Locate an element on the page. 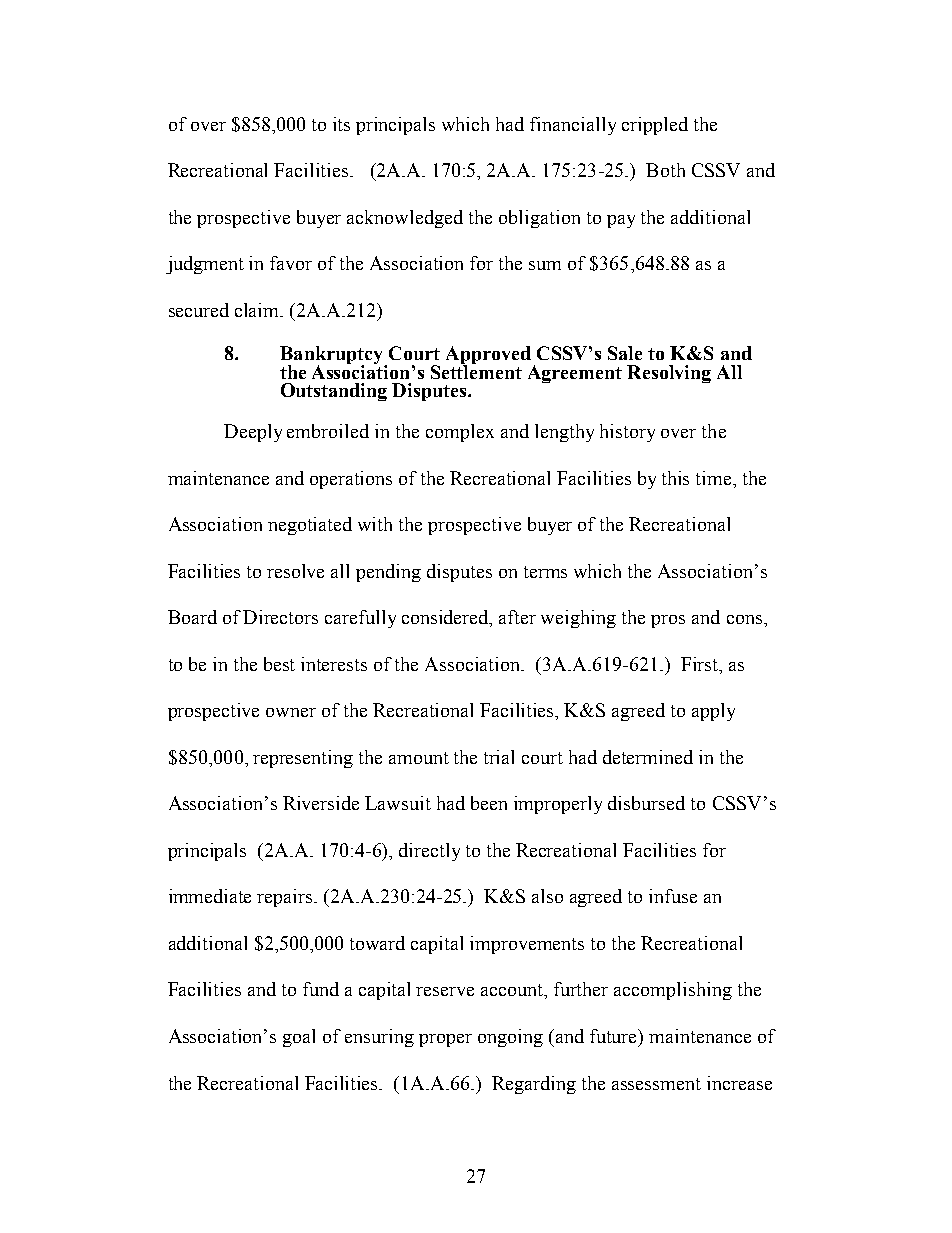  Both is located at coordinates (665, 170).
